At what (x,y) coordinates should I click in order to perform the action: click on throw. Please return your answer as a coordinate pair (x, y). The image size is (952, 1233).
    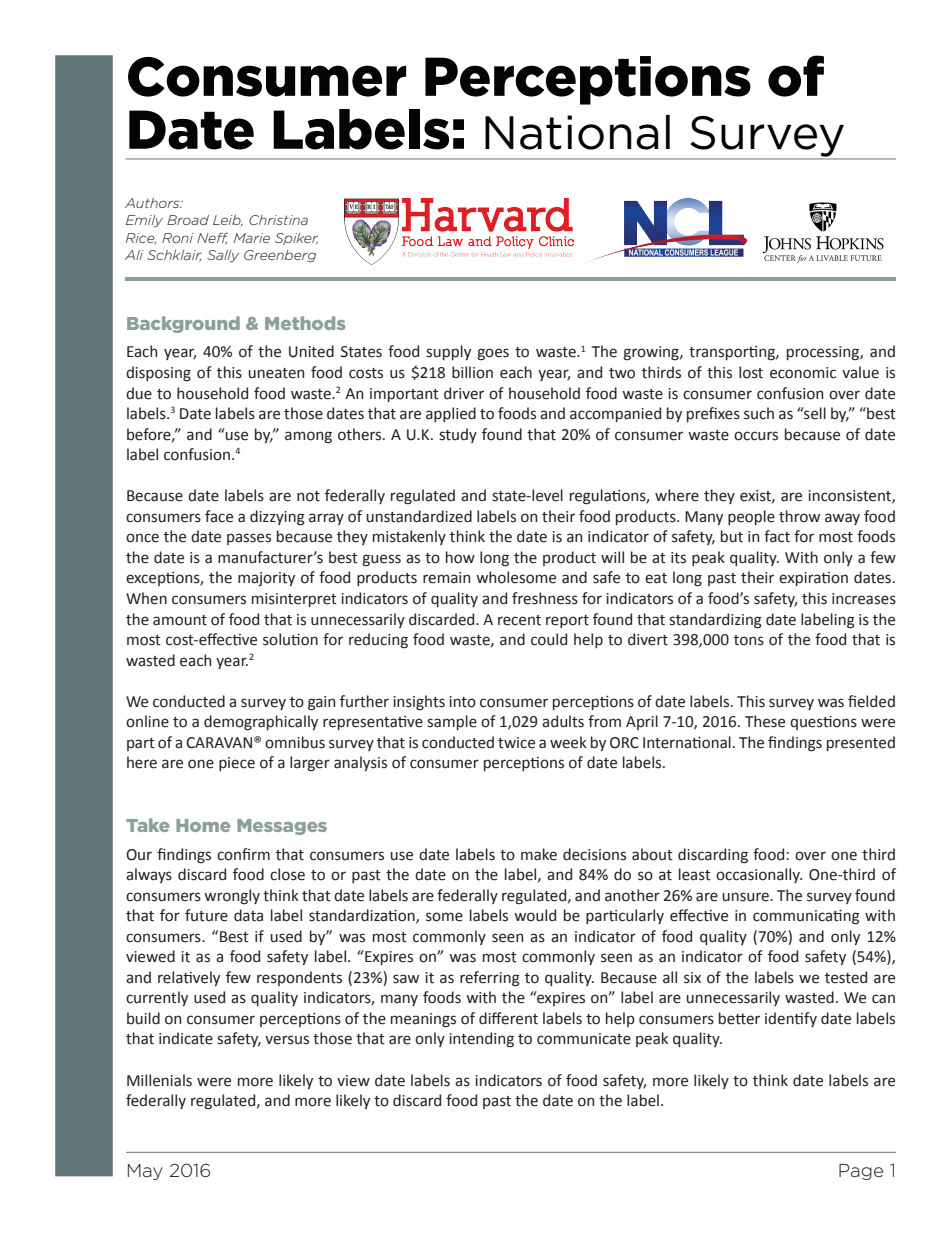
    Looking at the image, I should click on (799, 516).
